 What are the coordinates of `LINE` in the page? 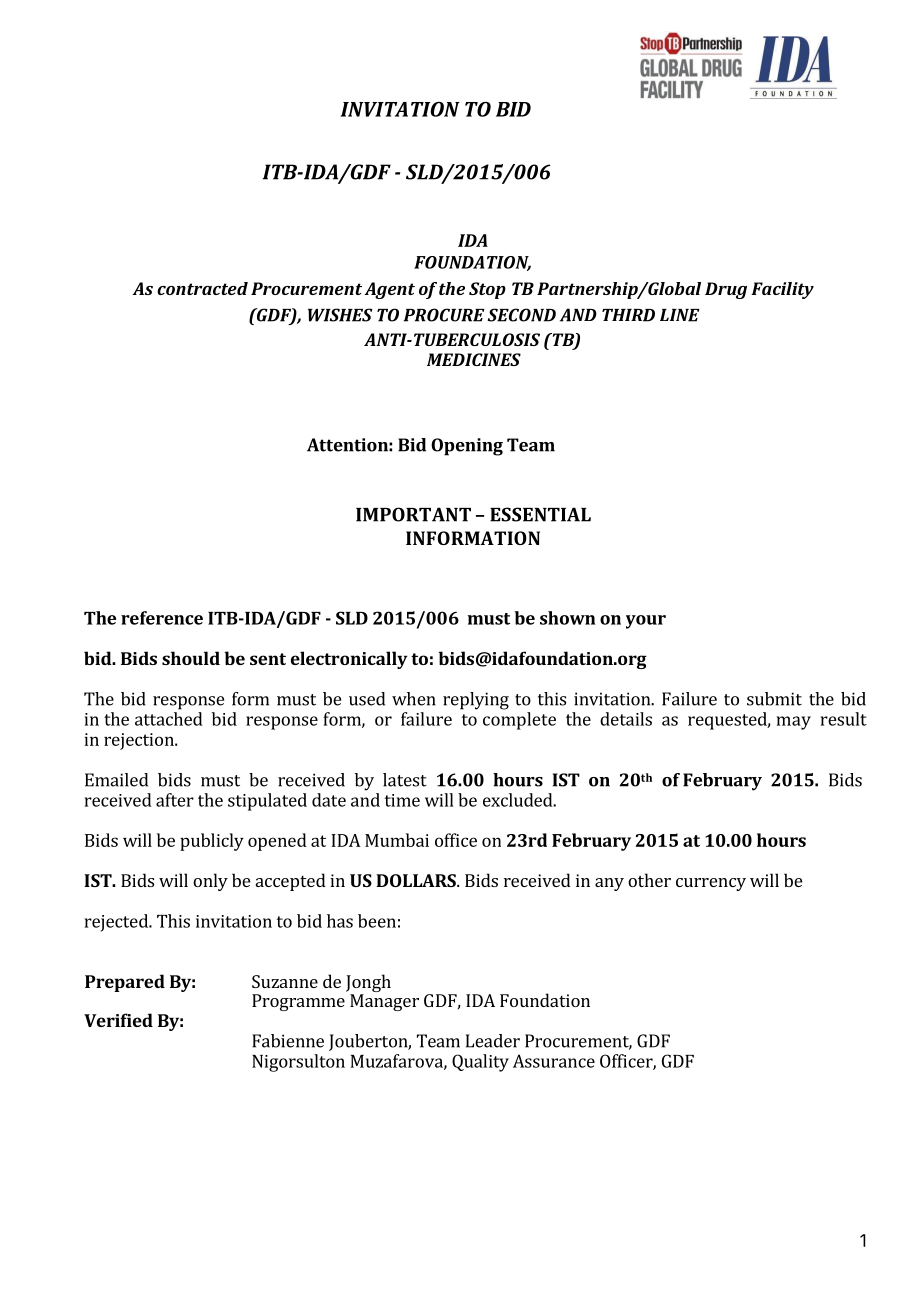 It's located at (680, 315).
